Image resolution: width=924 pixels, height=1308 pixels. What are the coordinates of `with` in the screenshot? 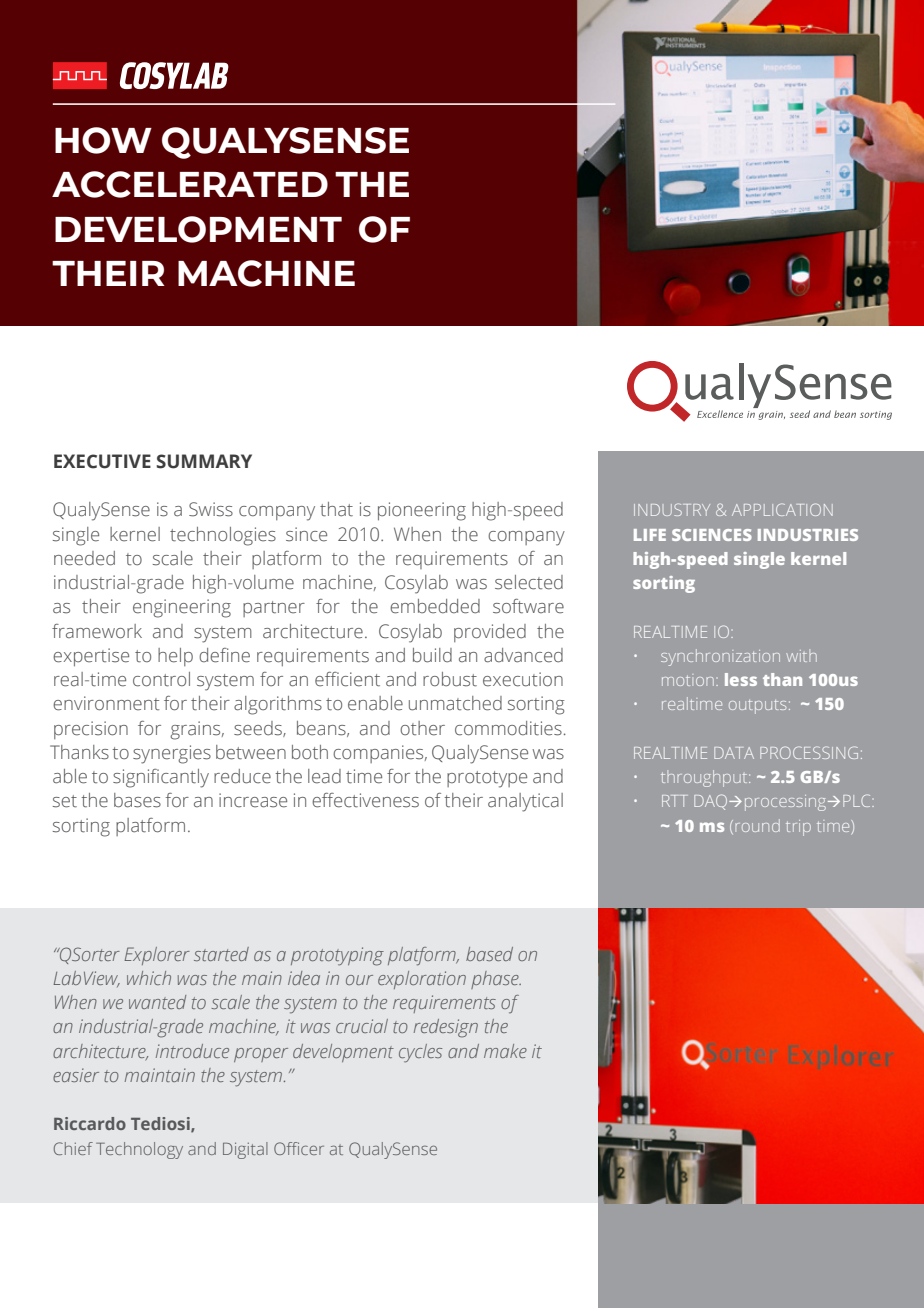 It's located at (801, 656).
